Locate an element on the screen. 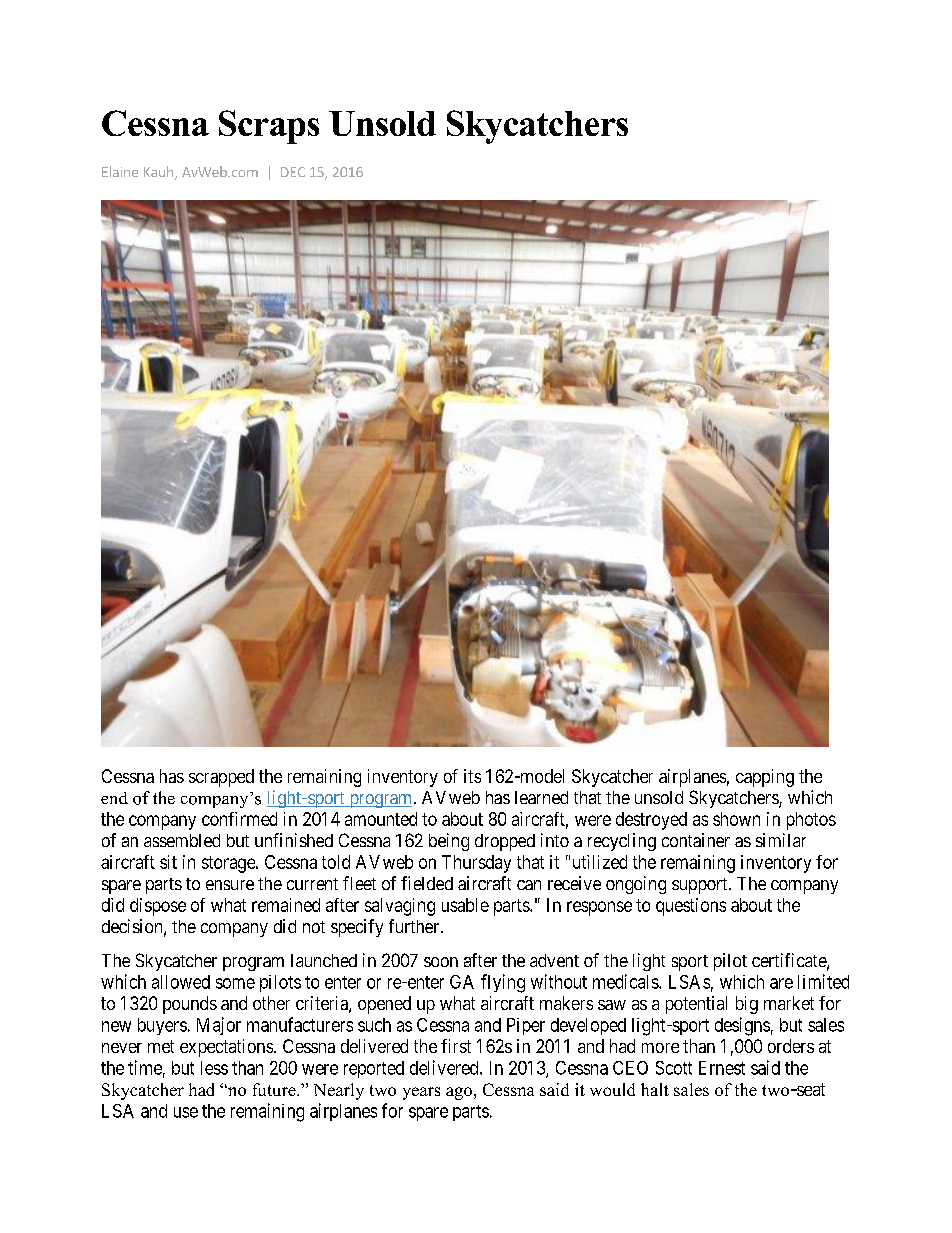  capping is located at coordinates (765, 778).
